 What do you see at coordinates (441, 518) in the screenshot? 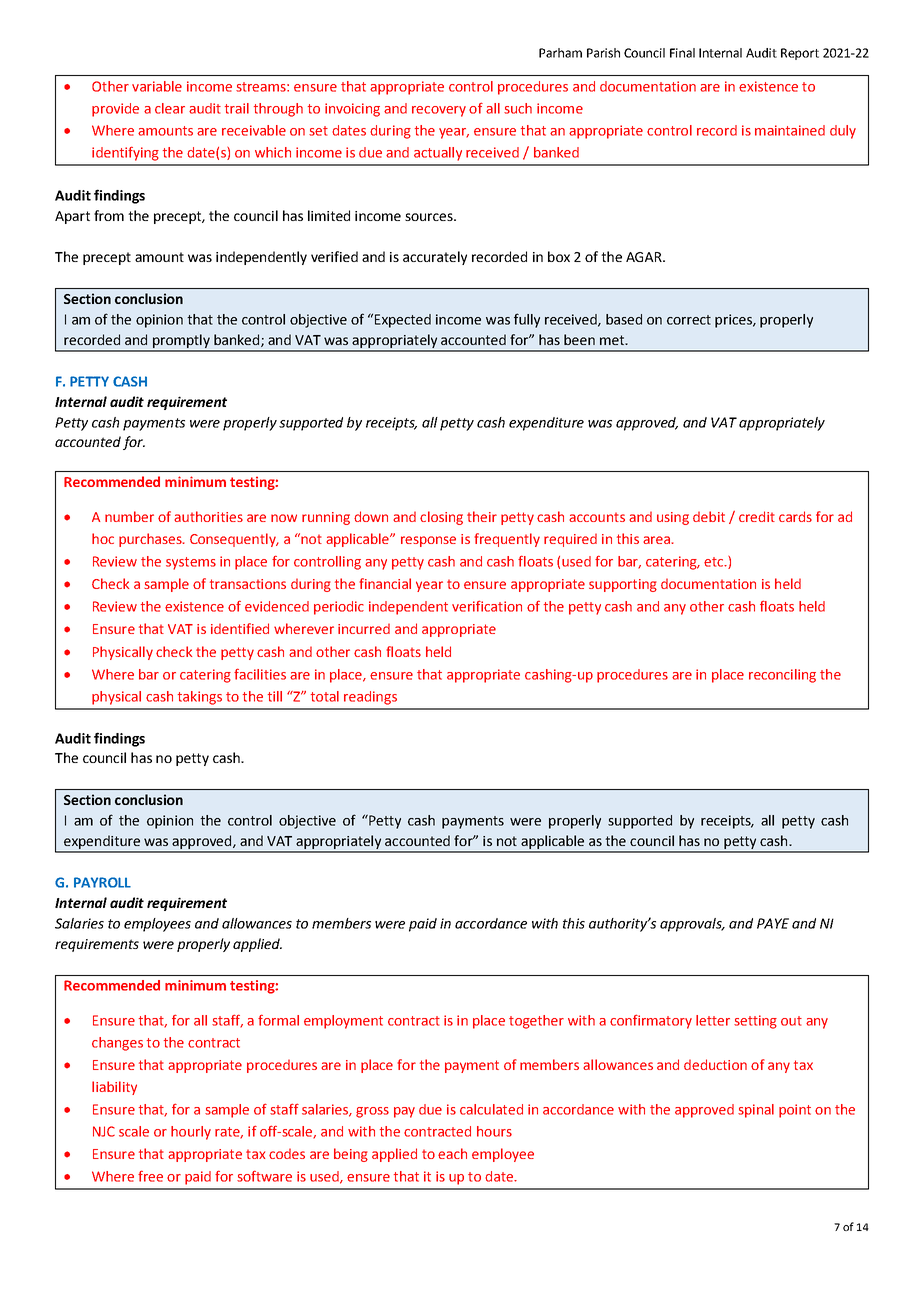
I see `closing` at bounding box center [441, 518].
